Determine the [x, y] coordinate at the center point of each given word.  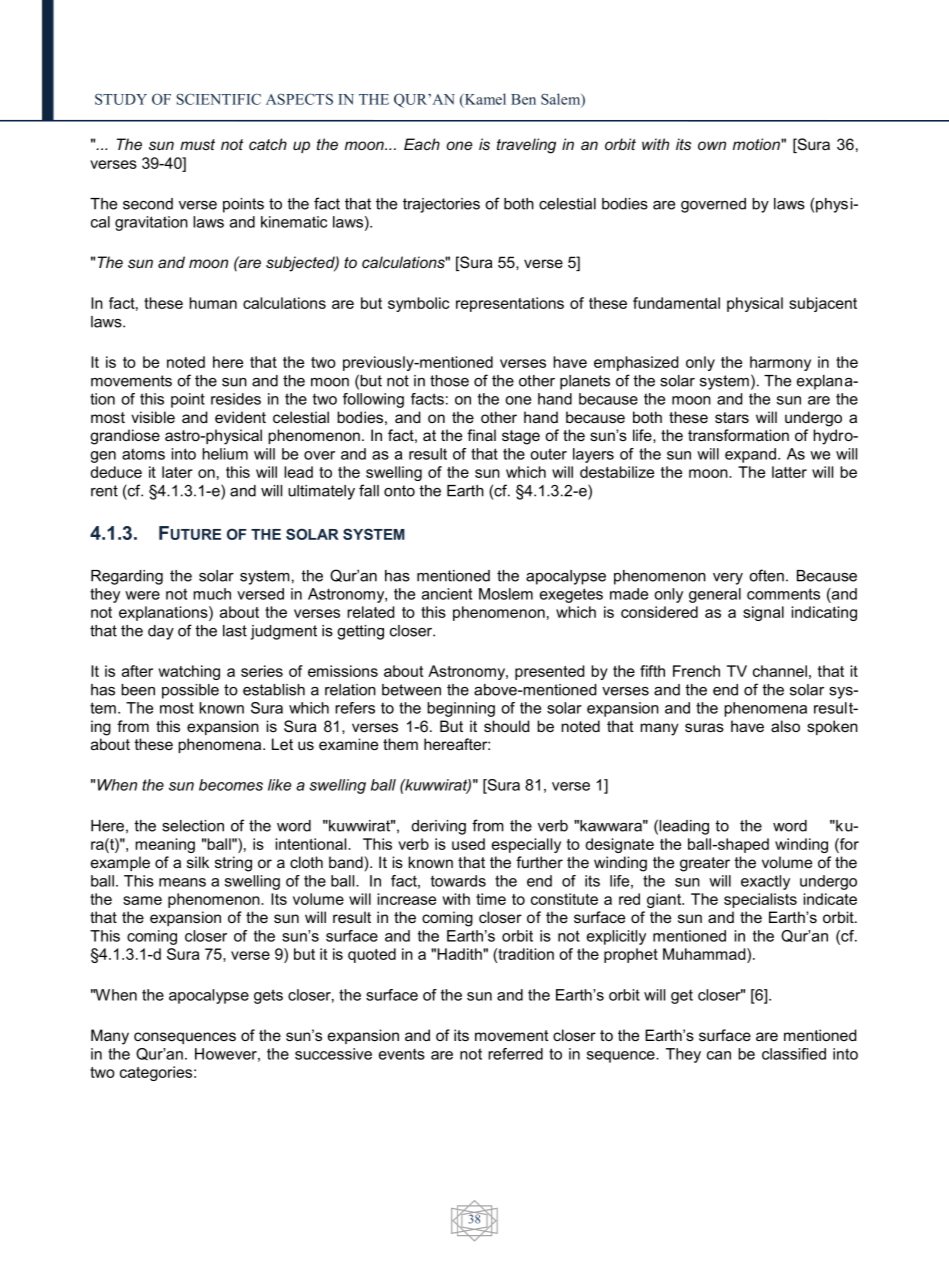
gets [268, 996]
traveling [526, 146]
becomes [231, 785]
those [449, 381]
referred [515, 1054]
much [212, 594]
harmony [780, 363]
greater [705, 864]
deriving [439, 827]
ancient [447, 594]
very [728, 579]
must [197, 144]
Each [422, 144]
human [213, 303]
